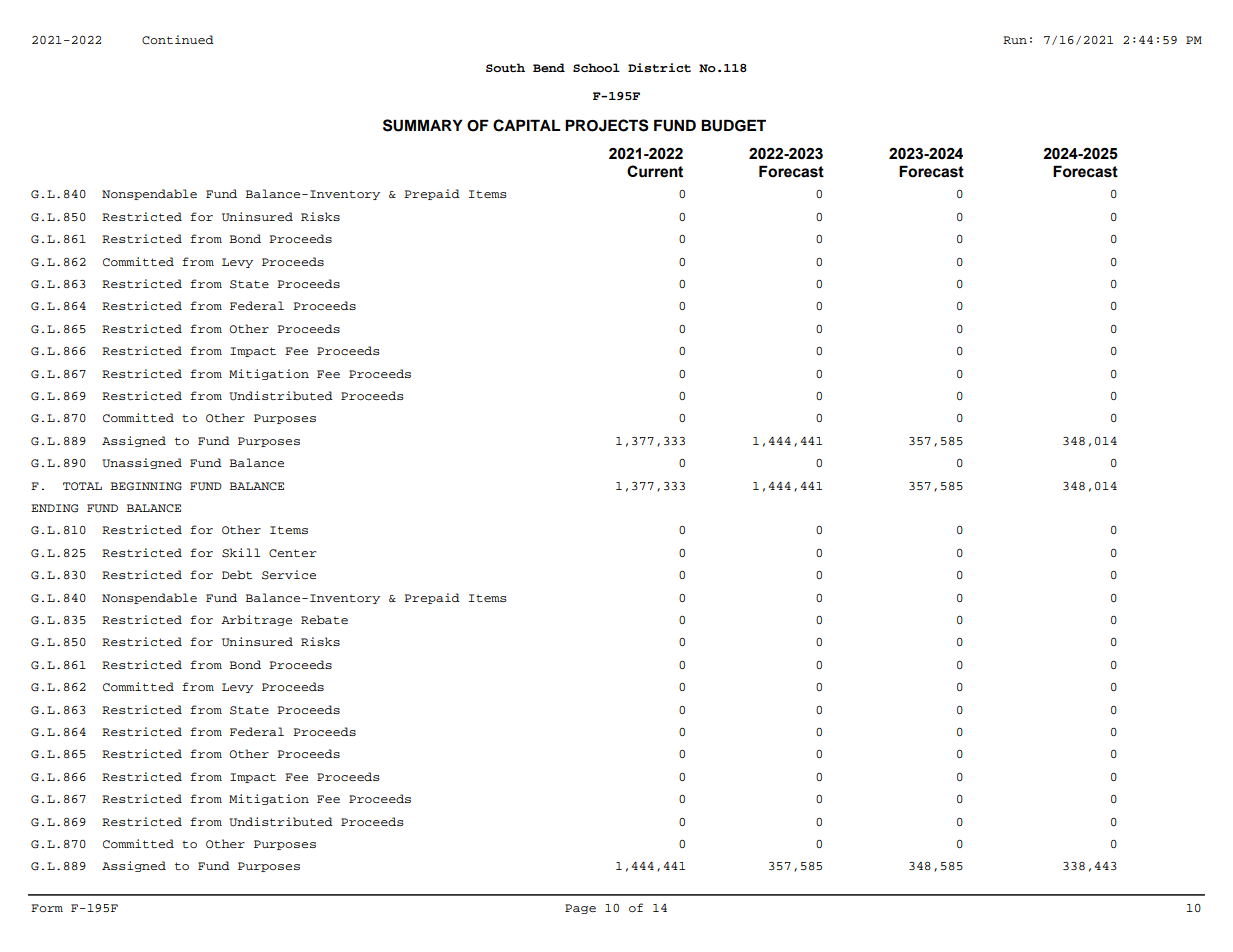 This screenshot has width=1233, height=952. Describe the element at coordinates (289, 575) in the screenshot. I see `Service` at that location.
